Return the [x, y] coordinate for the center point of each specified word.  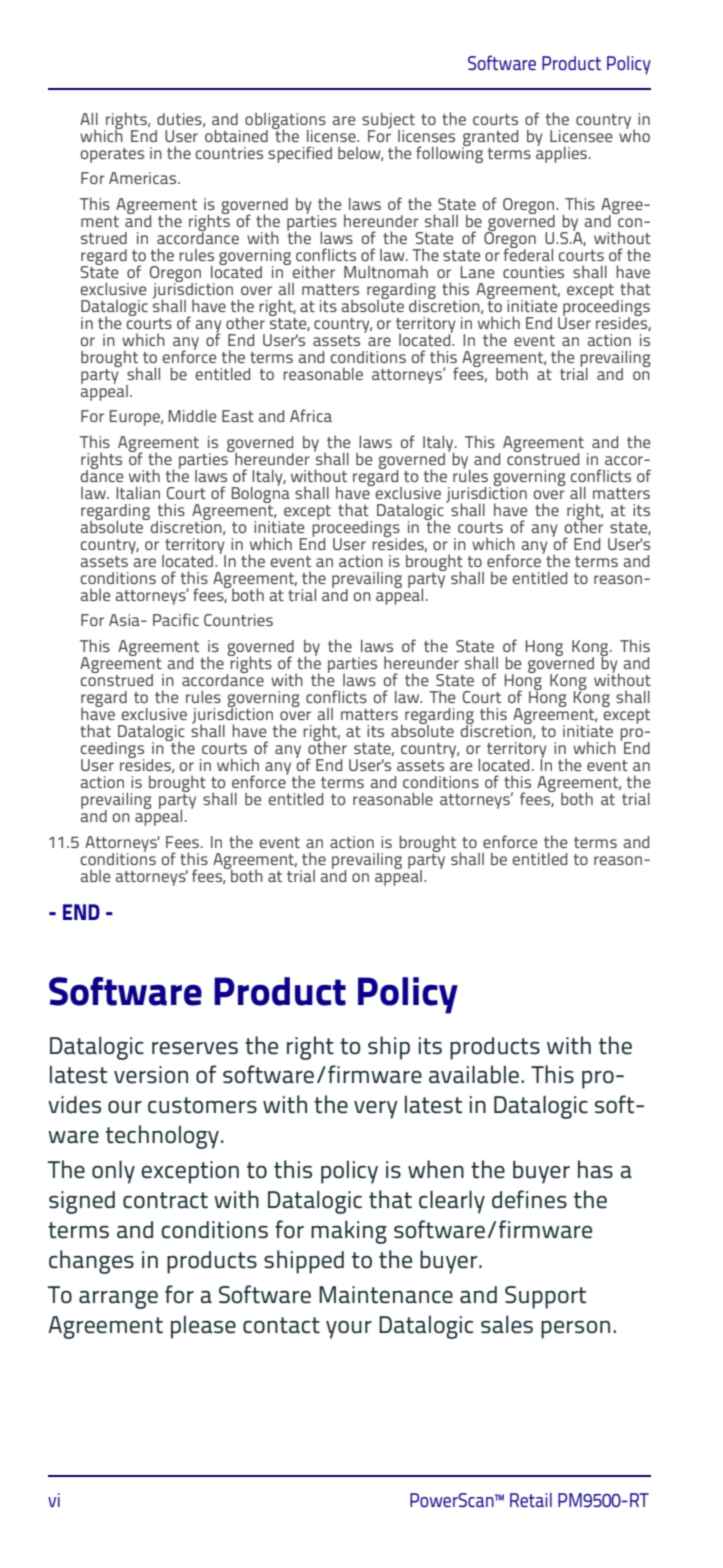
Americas [144, 178]
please [203, 1327]
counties [533, 272]
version [151, 1075]
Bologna [261, 493]
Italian [138, 493]
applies [561, 153]
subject [388, 122]
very [376, 1109]
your [349, 1329]
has [595, 1169]
